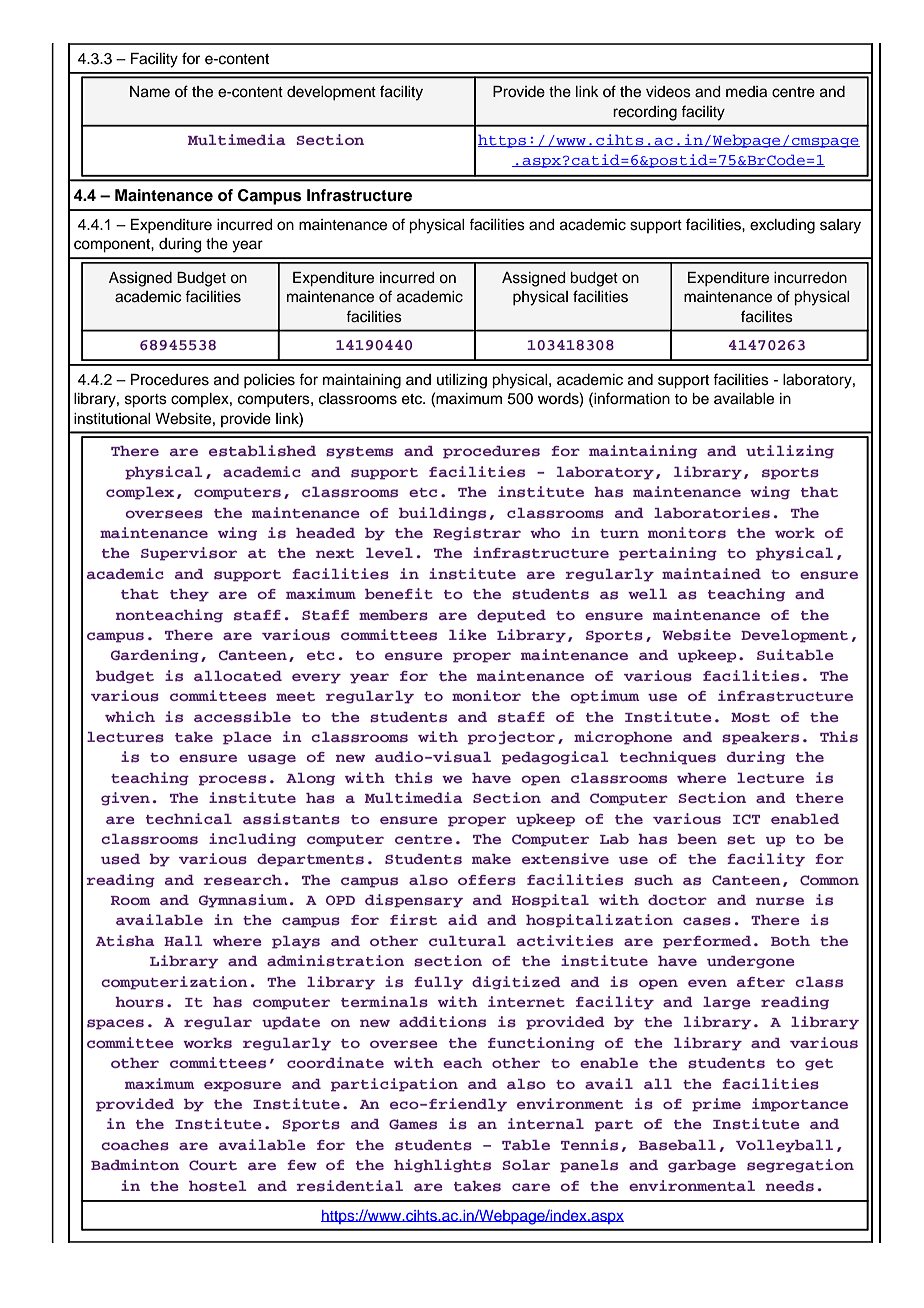  I want to click on maintained, so click(711, 573).
